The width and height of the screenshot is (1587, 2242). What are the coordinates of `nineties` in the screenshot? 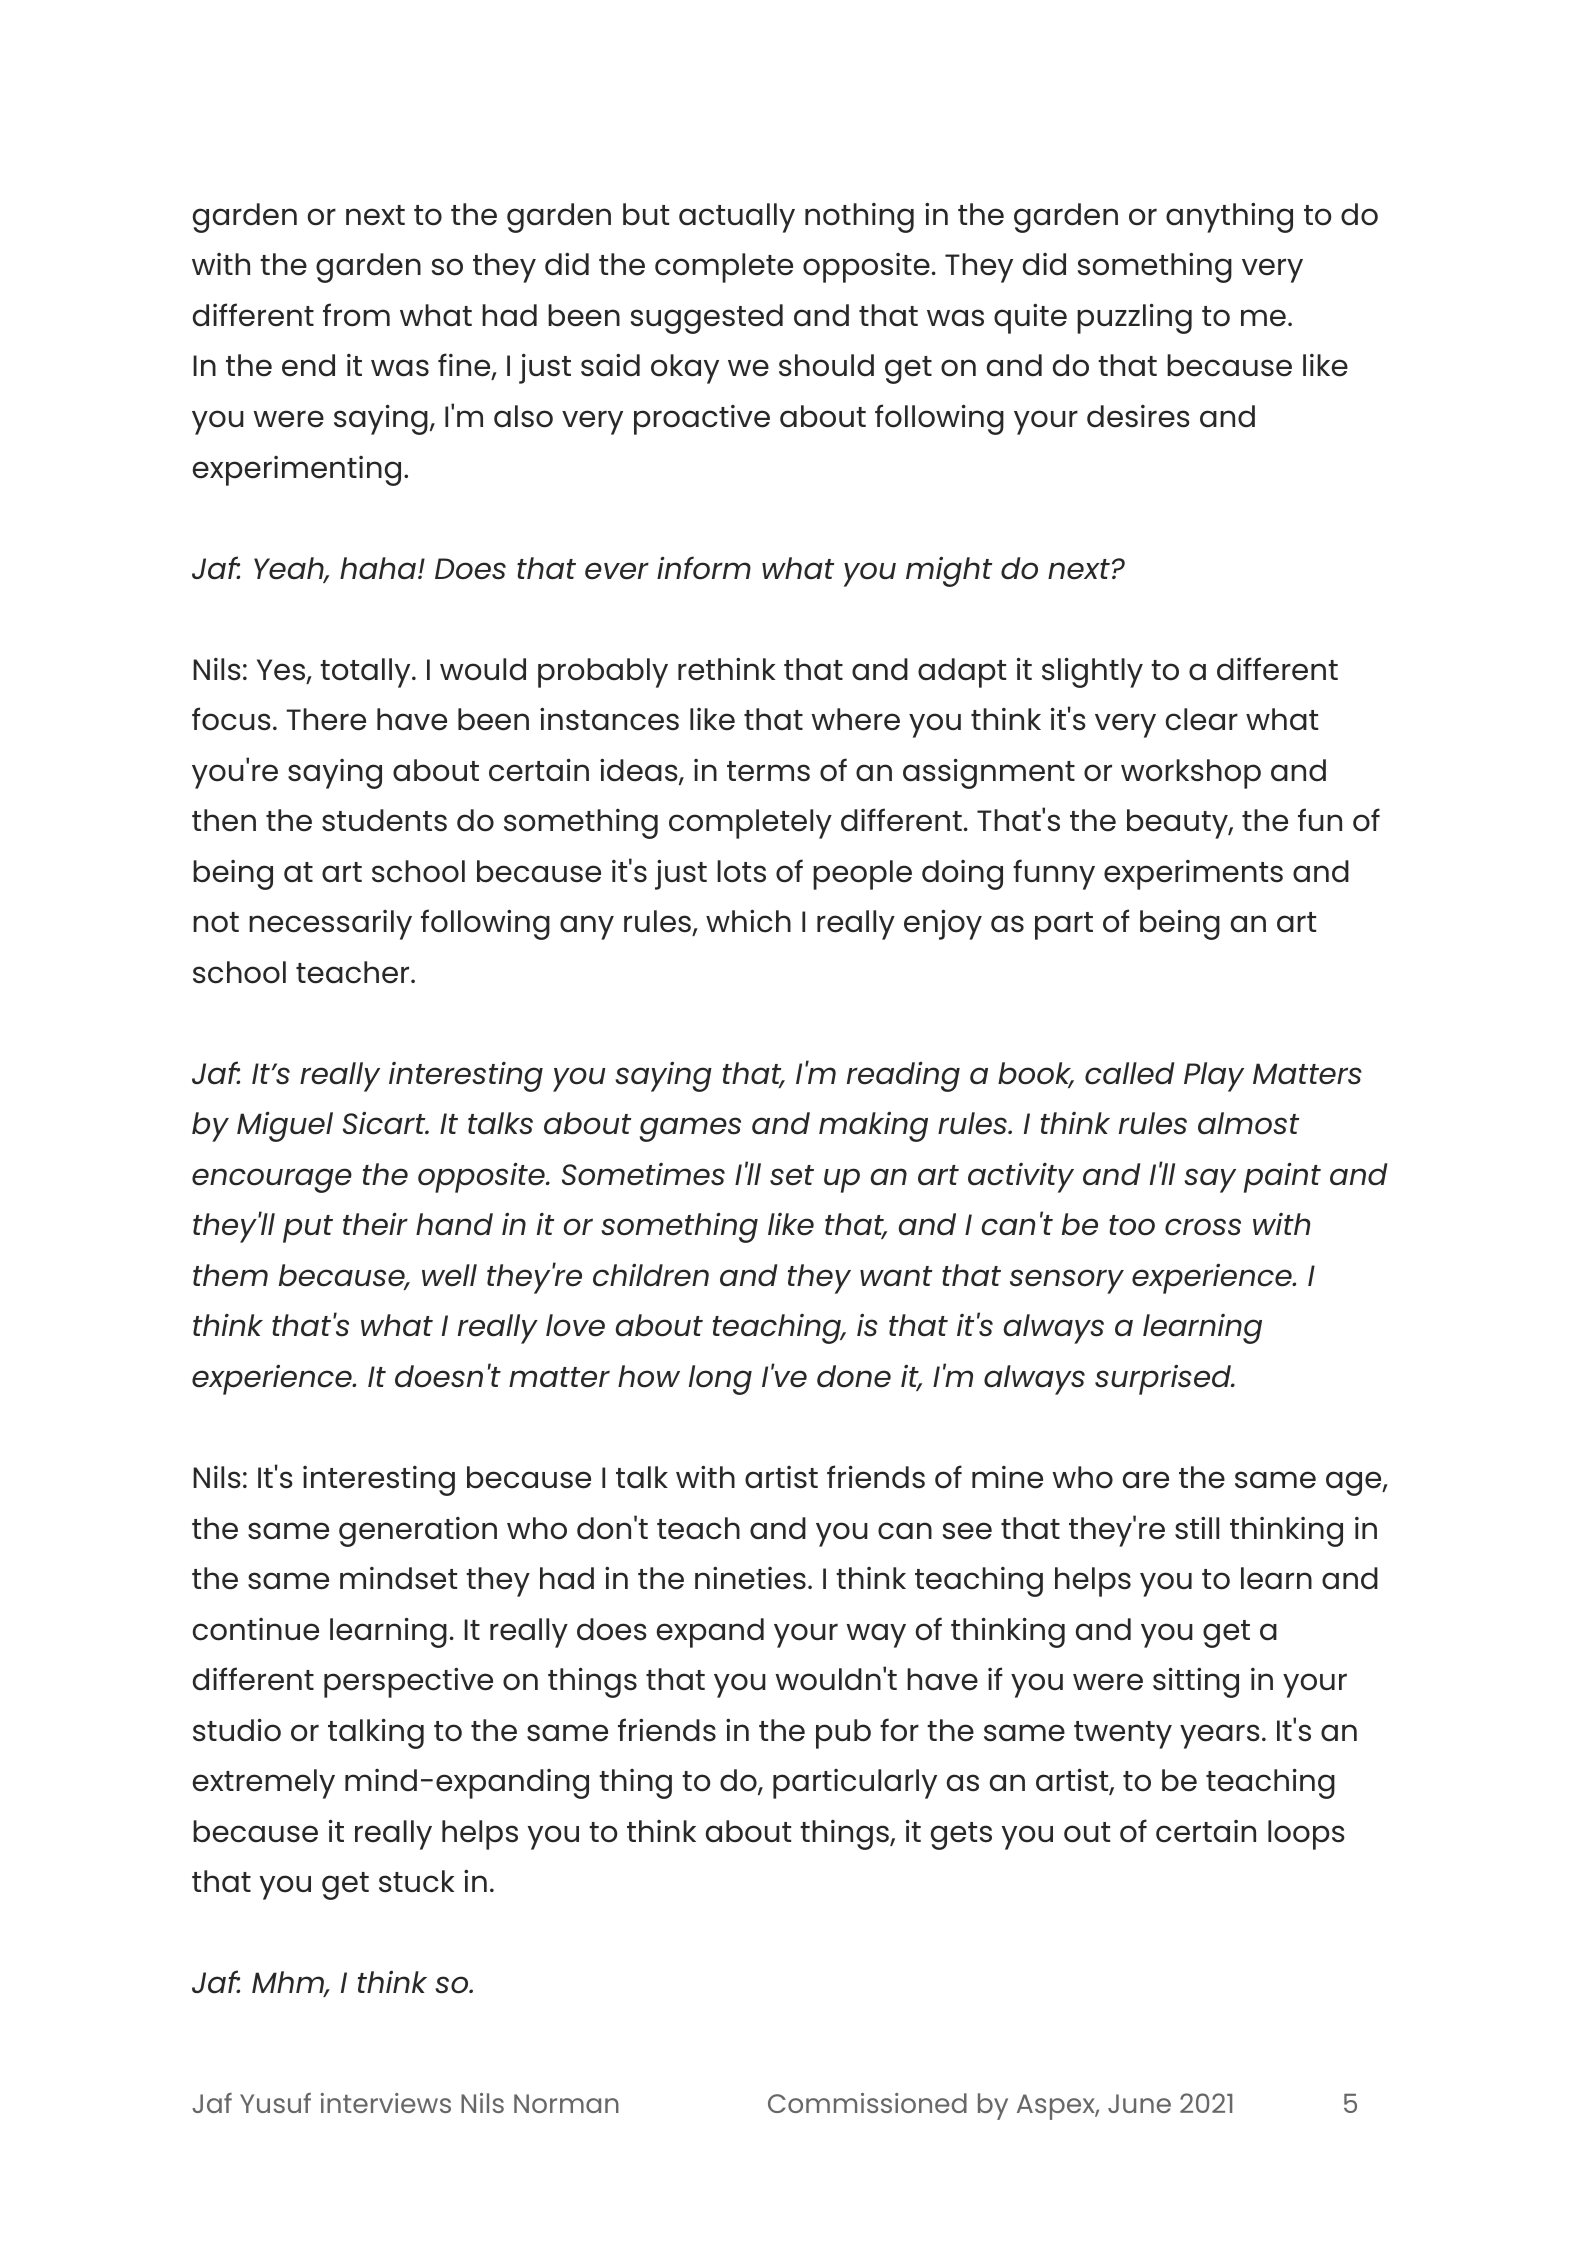 It's located at (750, 1578).
